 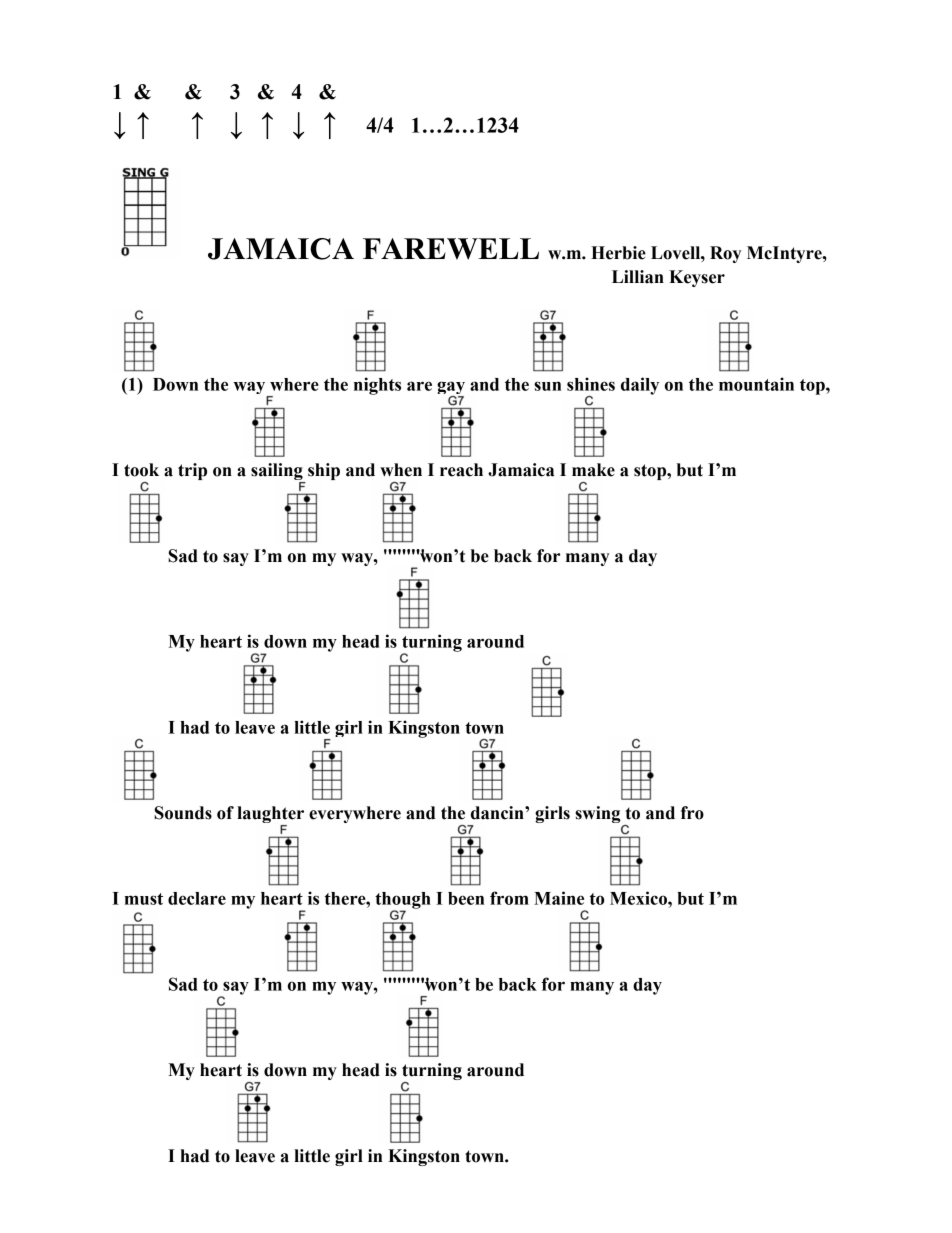 What do you see at coordinates (451, 249) in the screenshot?
I see `FAREWELL` at bounding box center [451, 249].
